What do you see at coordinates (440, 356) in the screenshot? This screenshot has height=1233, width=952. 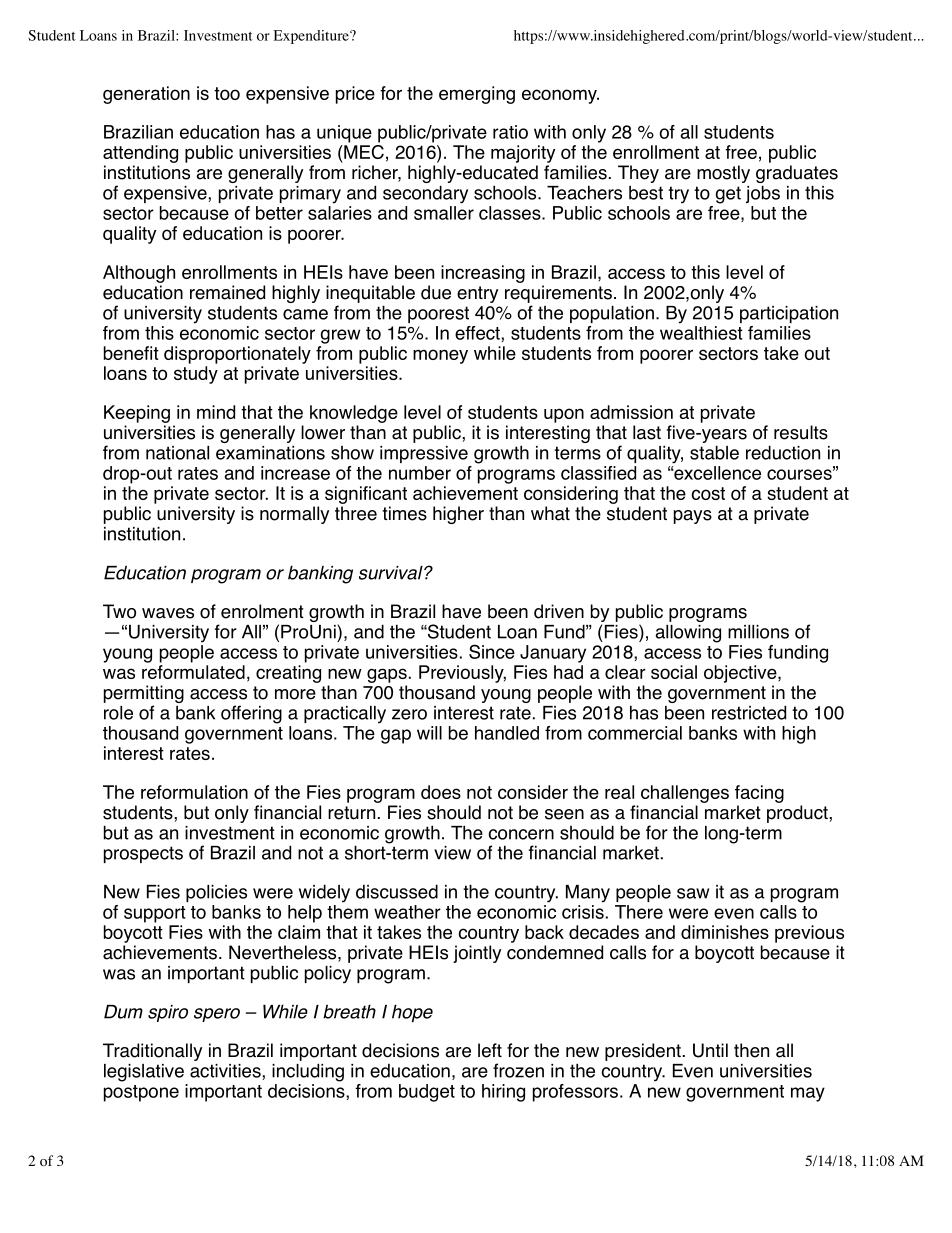 I see `money` at bounding box center [440, 356].
